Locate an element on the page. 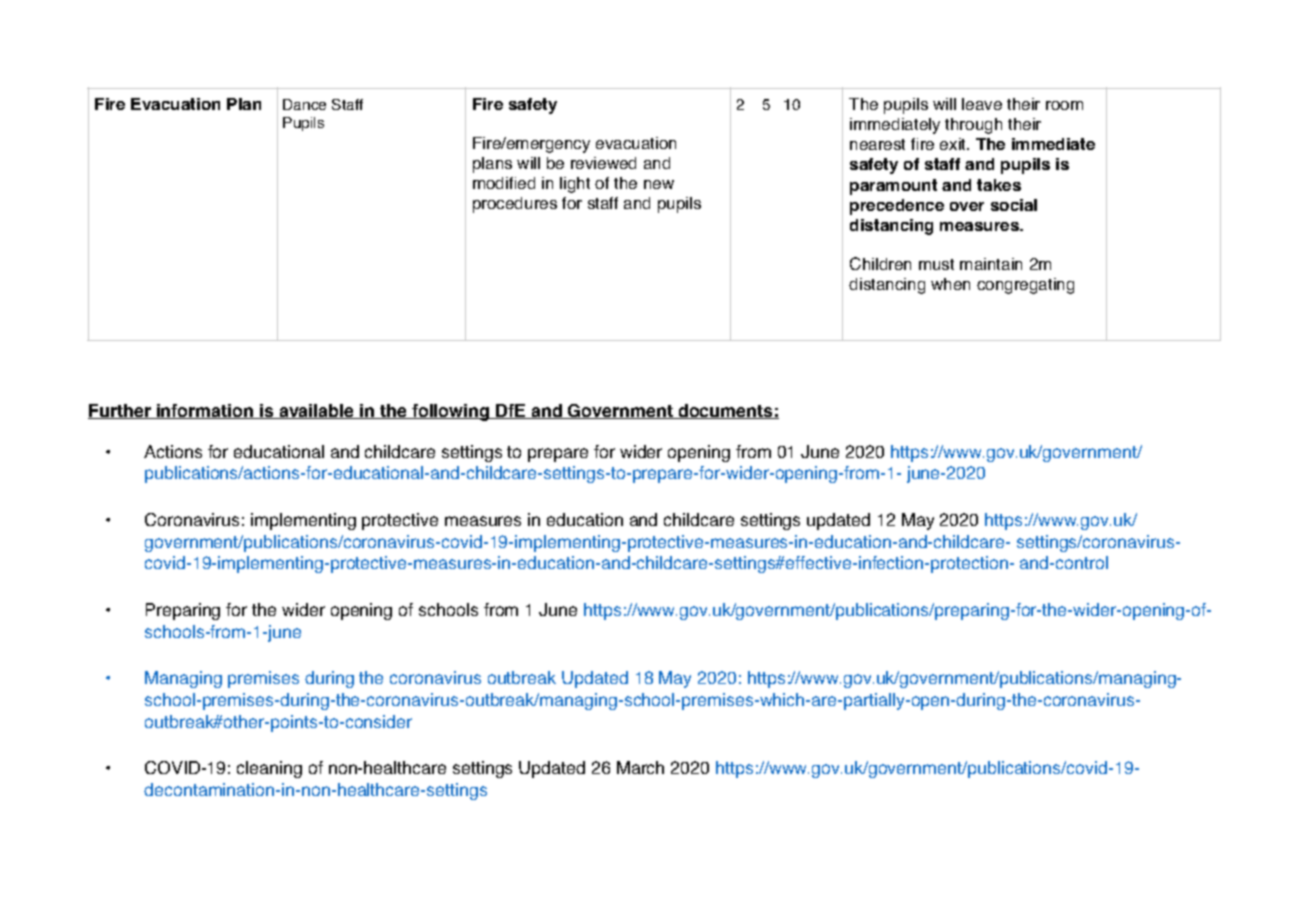 Image resolution: width=1308 pixels, height=924 pixels. documents is located at coordinates (725, 411).
